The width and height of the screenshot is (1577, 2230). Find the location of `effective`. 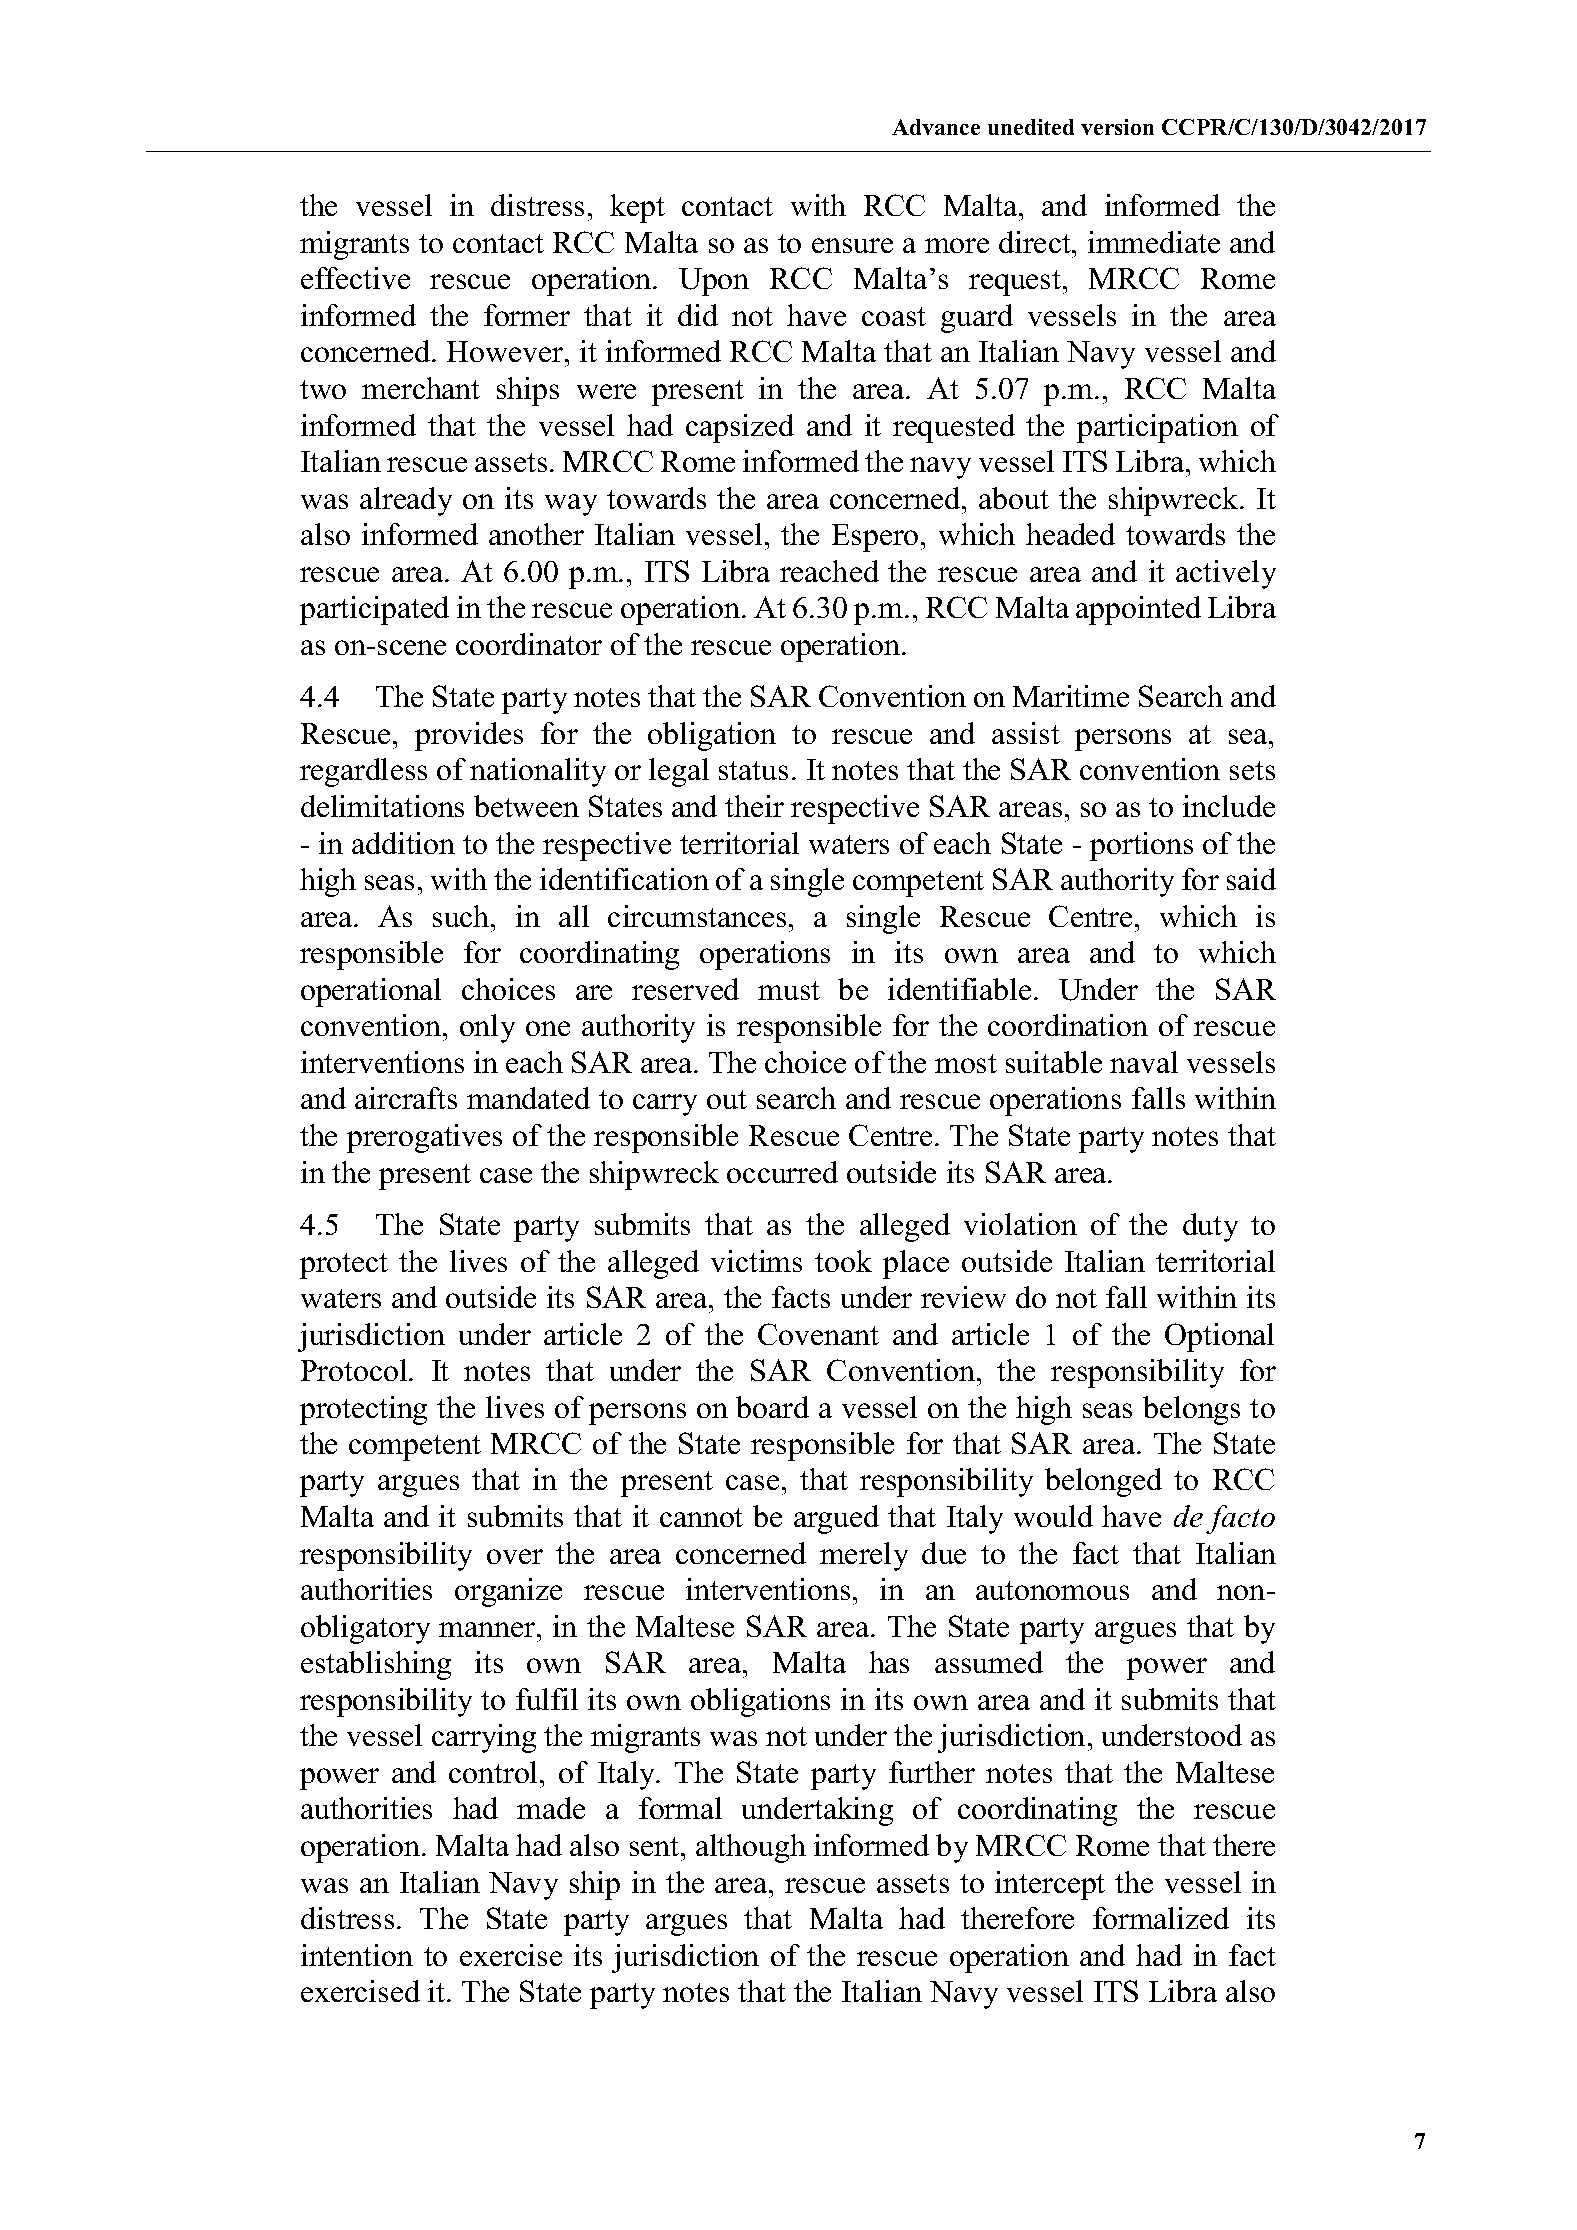

effective is located at coordinates (355, 278).
